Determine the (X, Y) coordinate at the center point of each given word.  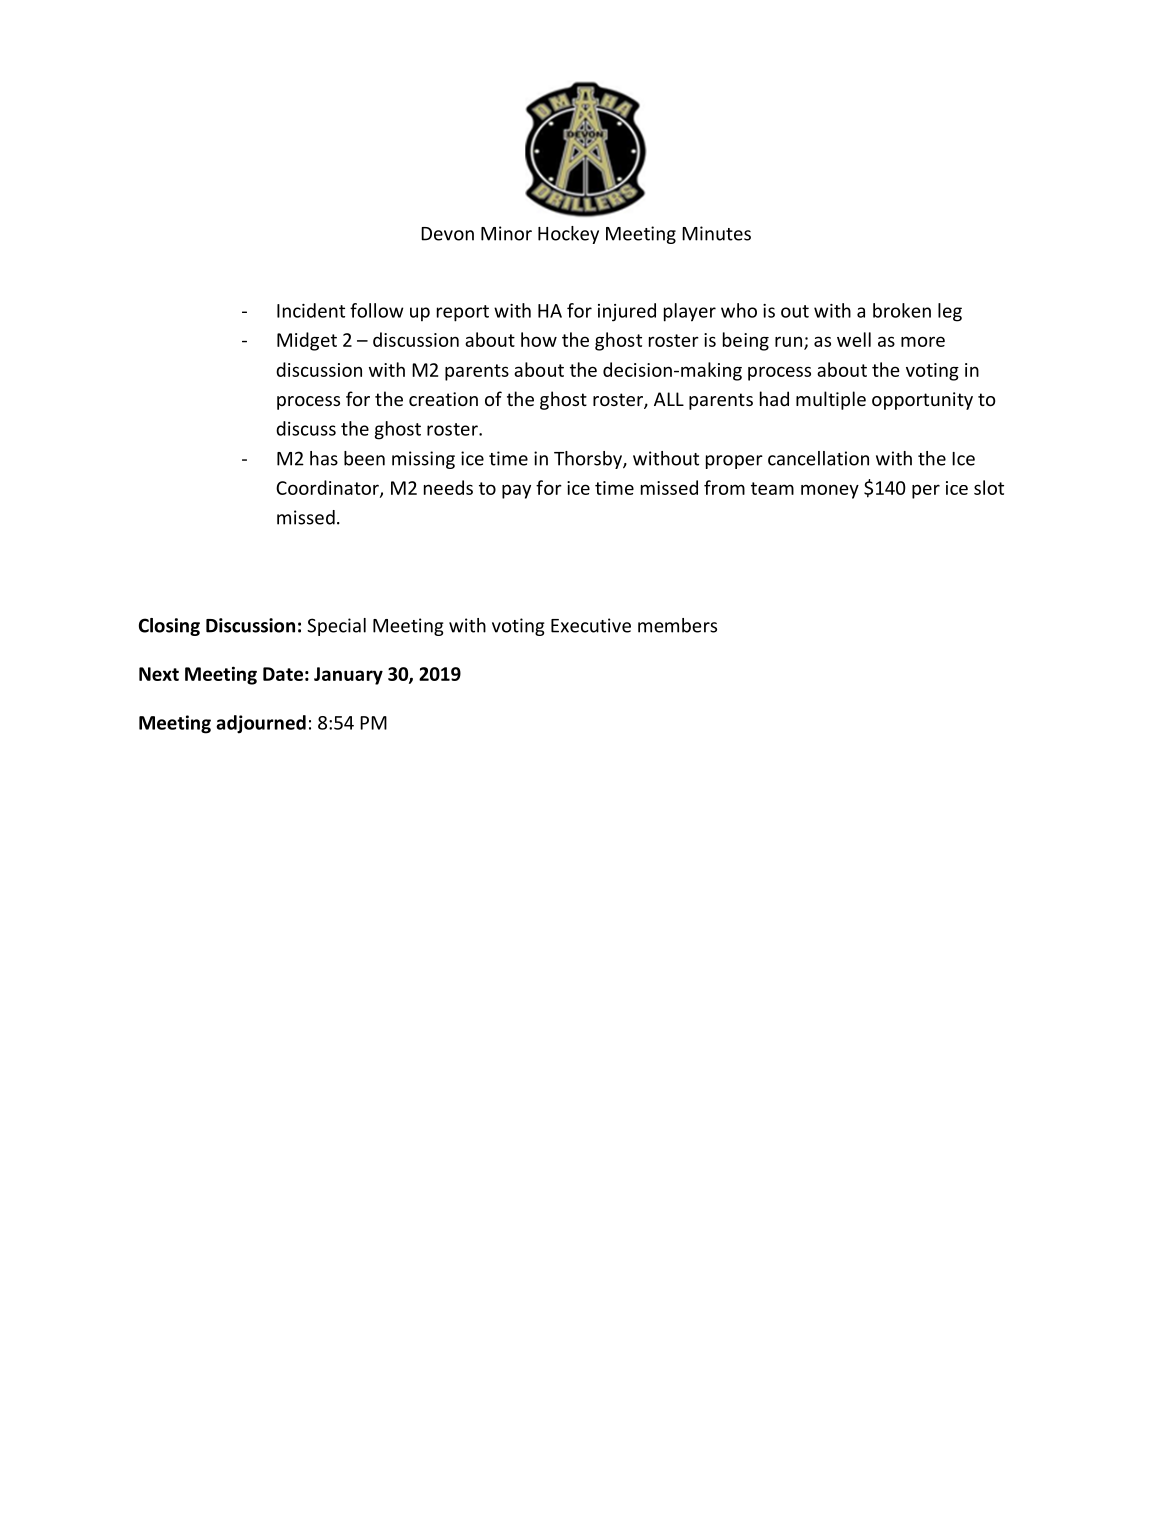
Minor (506, 233)
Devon (447, 234)
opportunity (922, 401)
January (348, 676)
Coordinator (328, 488)
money (830, 491)
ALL (669, 399)
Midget (307, 341)
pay (516, 491)
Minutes (716, 233)
